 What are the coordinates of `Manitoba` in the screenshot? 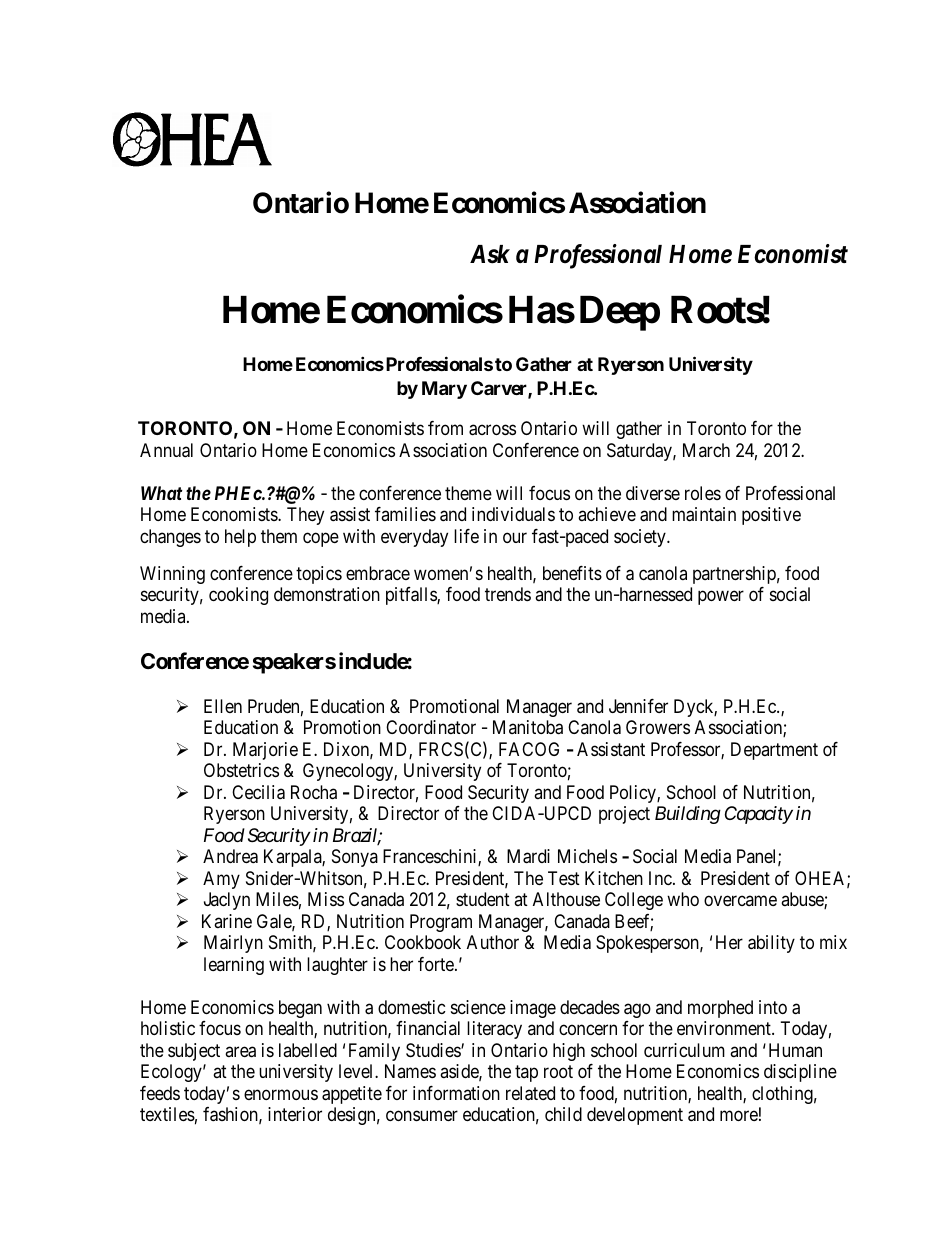 It's located at (528, 727).
